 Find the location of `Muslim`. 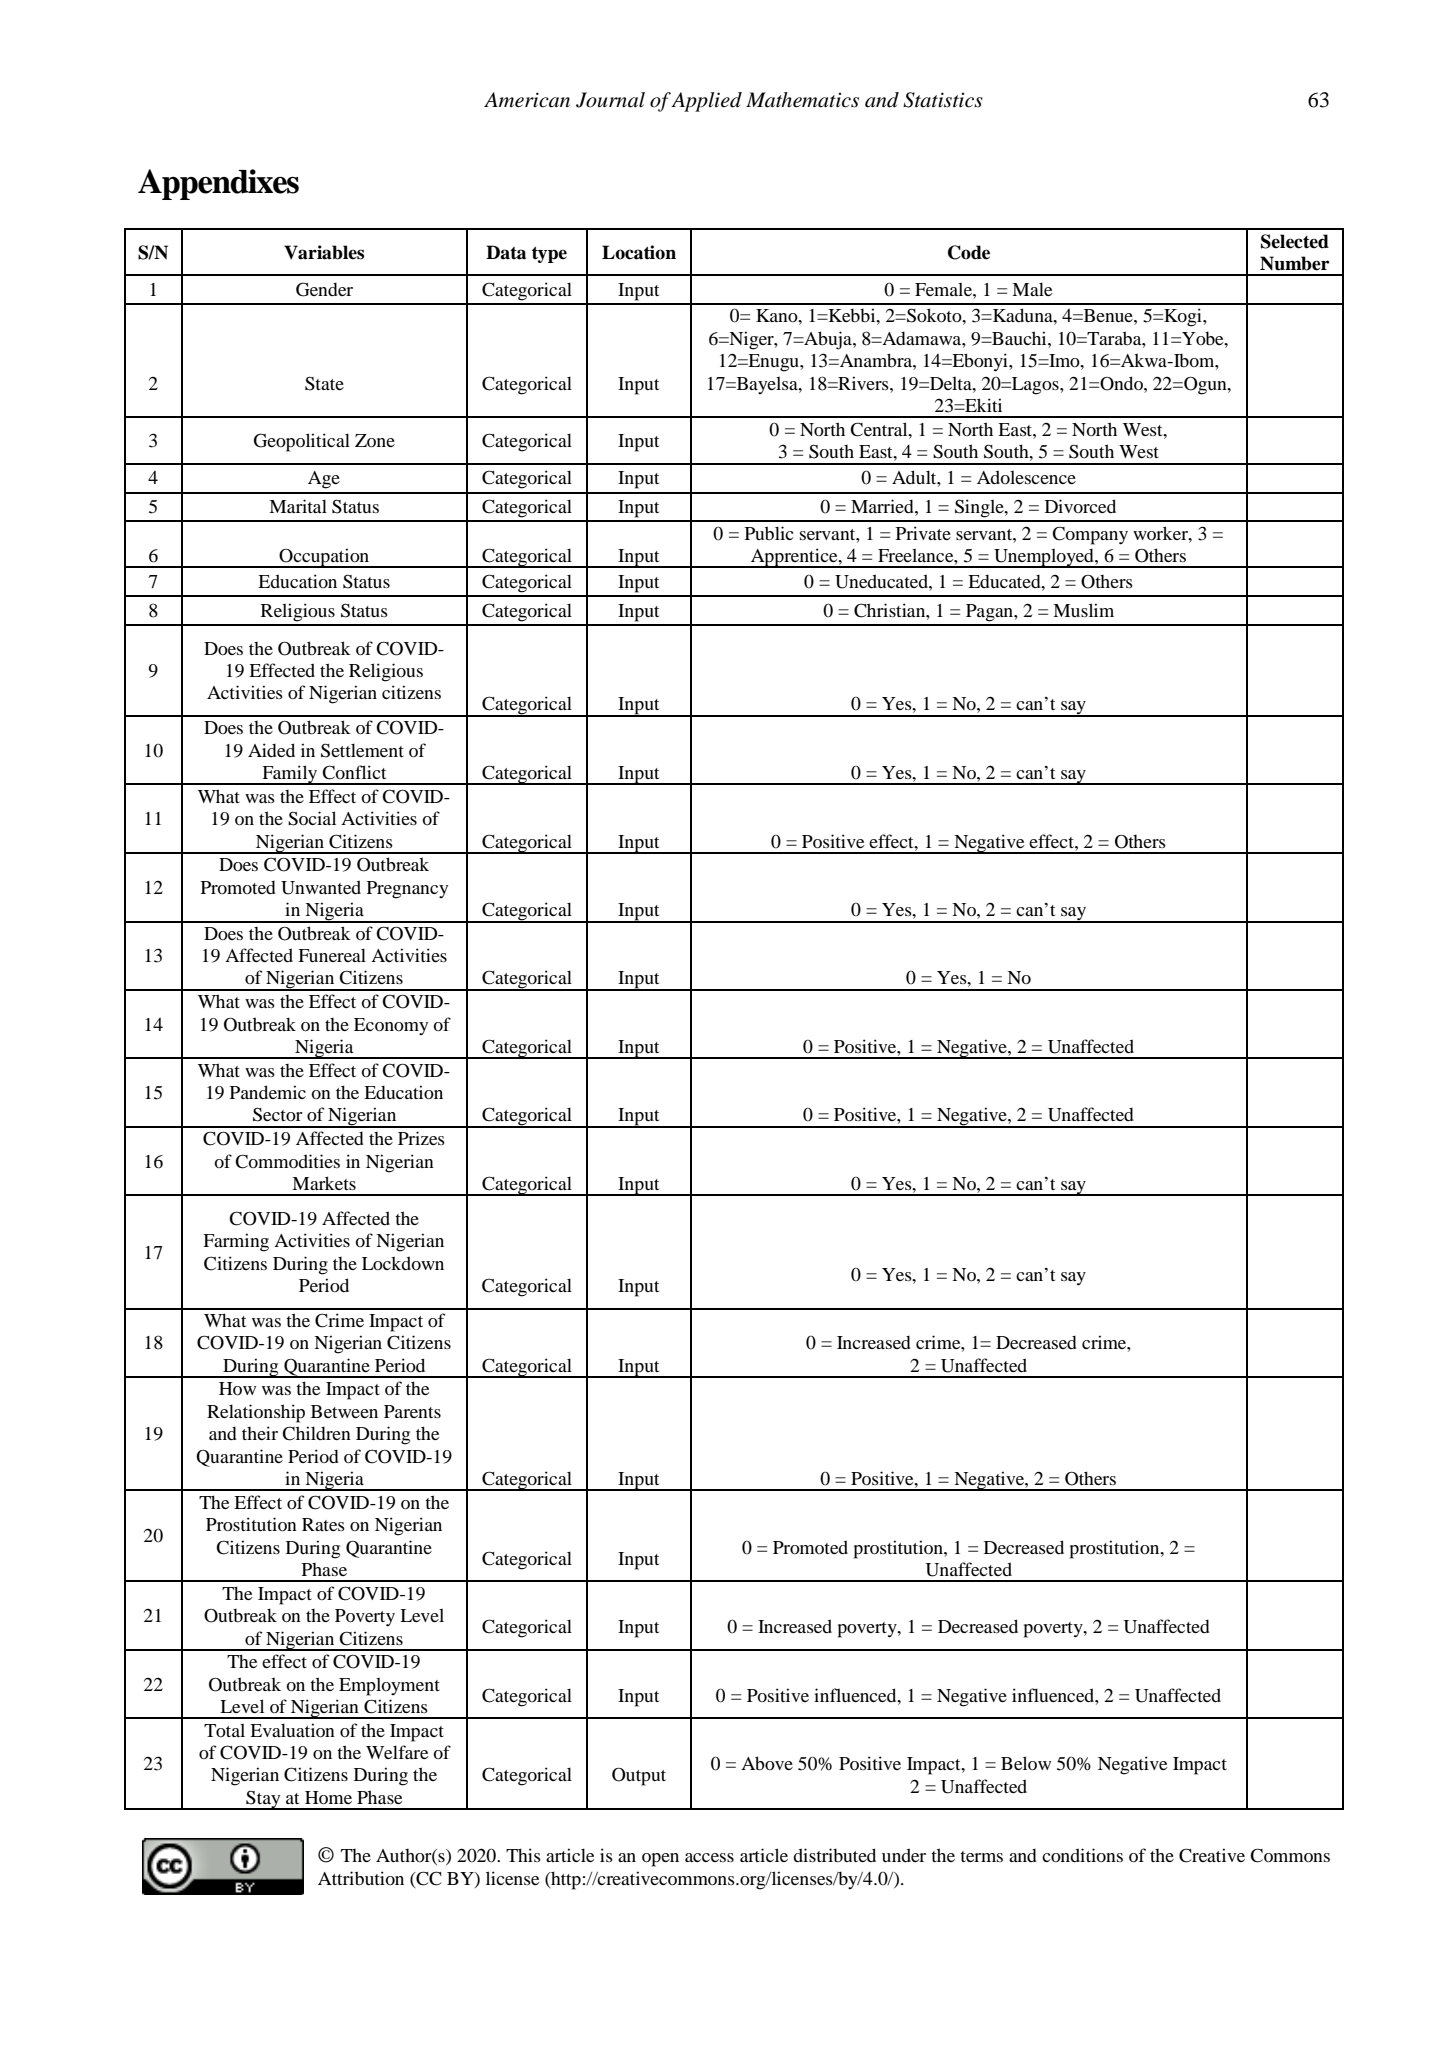

Muslim is located at coordinates (1083, 610).
